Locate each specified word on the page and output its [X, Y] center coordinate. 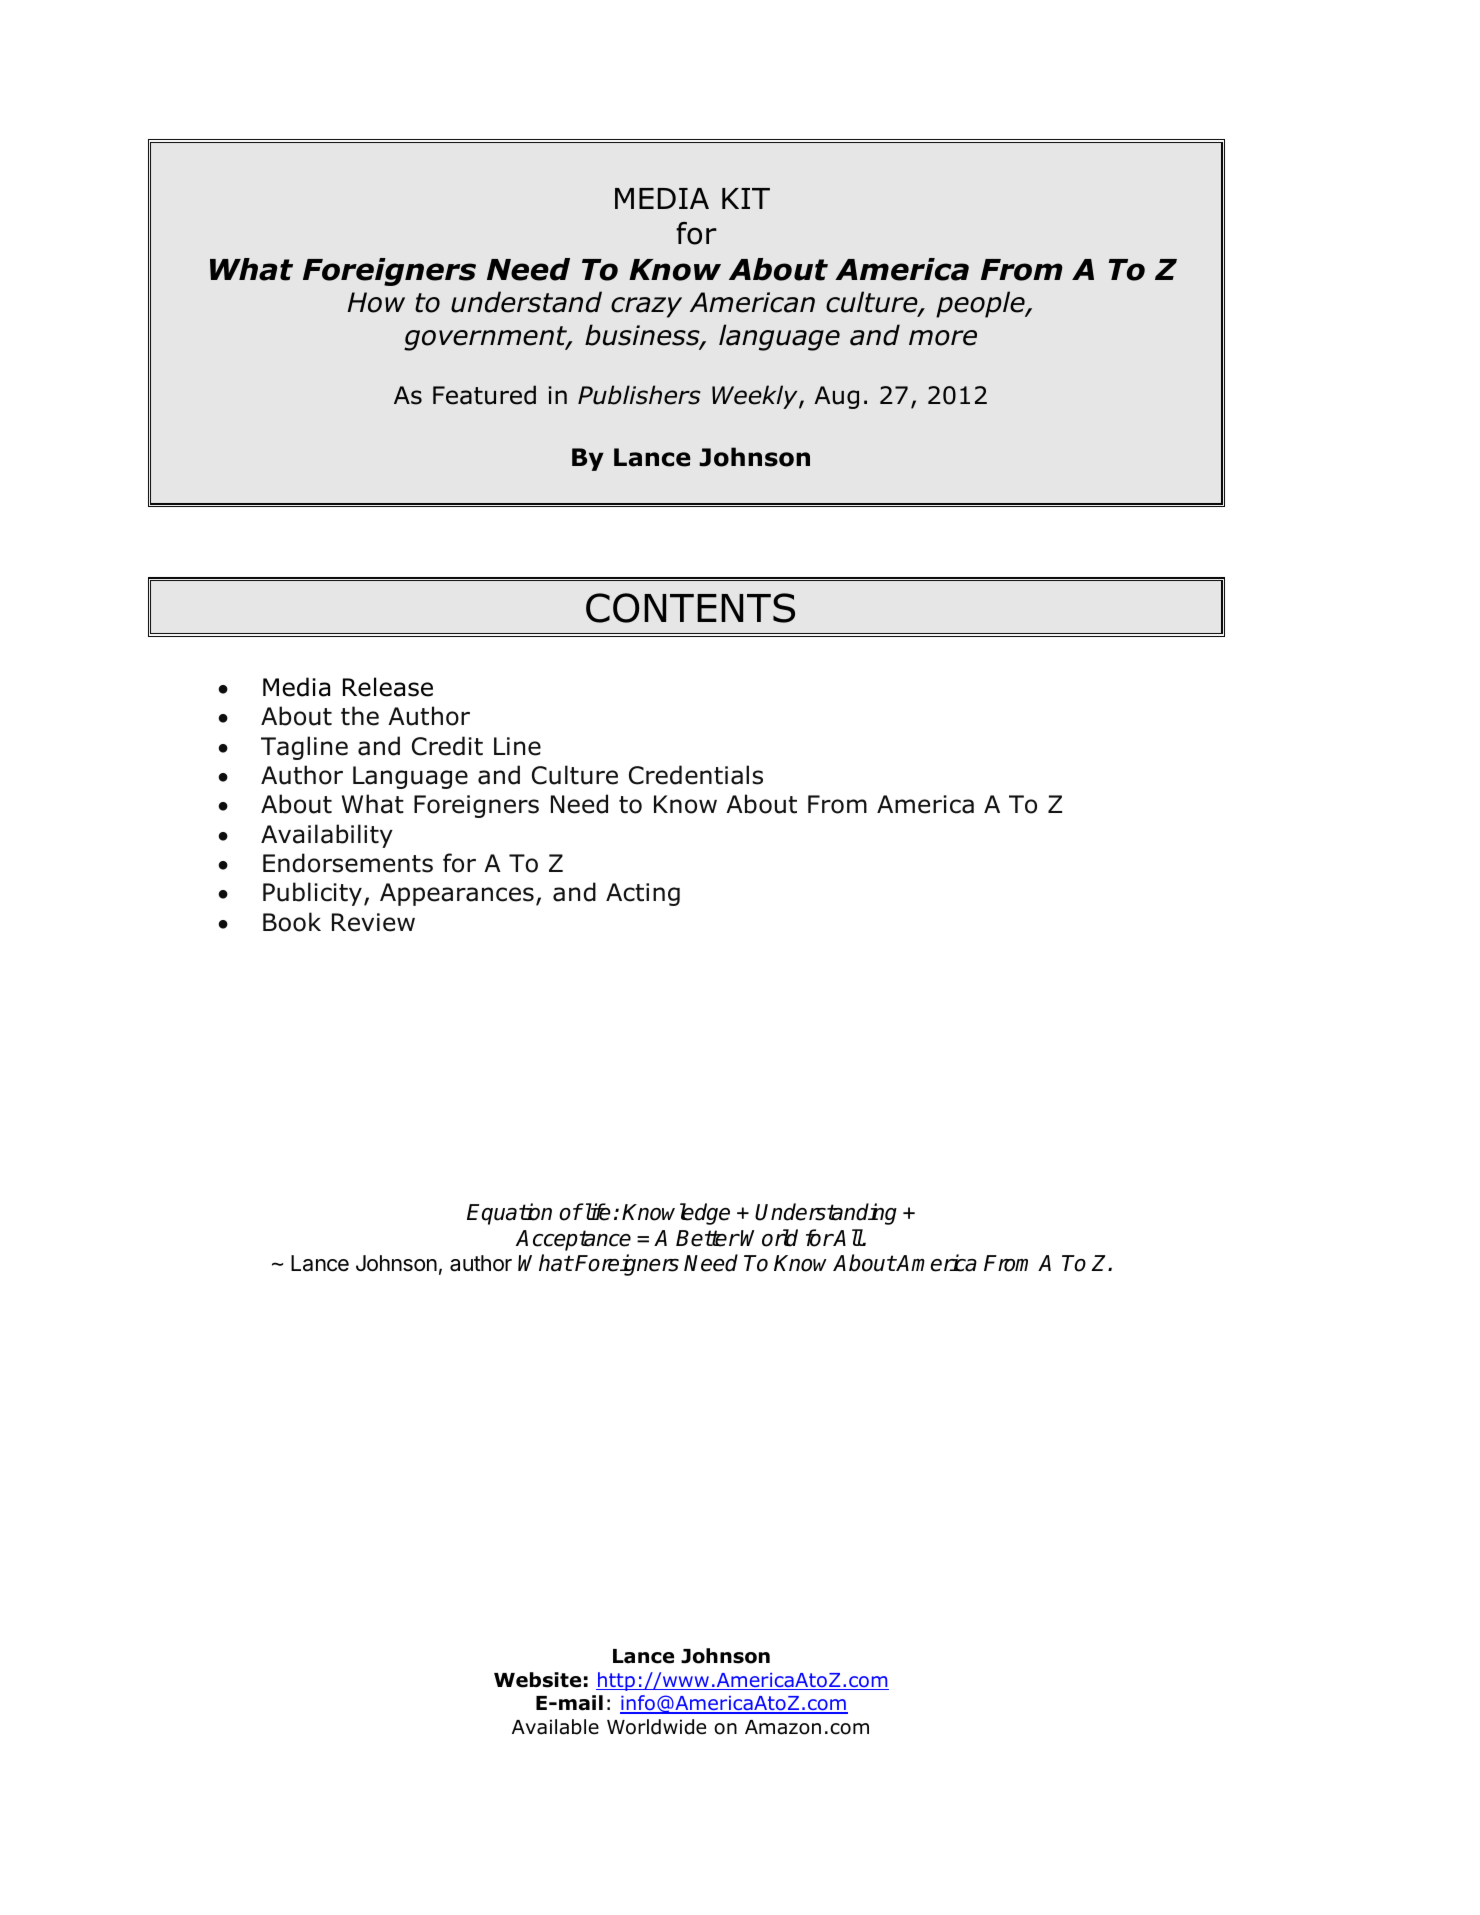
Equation [509, 1214]
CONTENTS [690, 608]
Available [555, 1727]
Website [537, 1680]
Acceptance [573, 1240]
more [943, 338]
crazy [646, 307]
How [376, 302]
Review [373, 922]
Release [388, 687]
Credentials [696, 775]
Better [707, 1238]
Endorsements [348, 863]
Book [292, 922]
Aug [836, 397]
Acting [643, 894]
